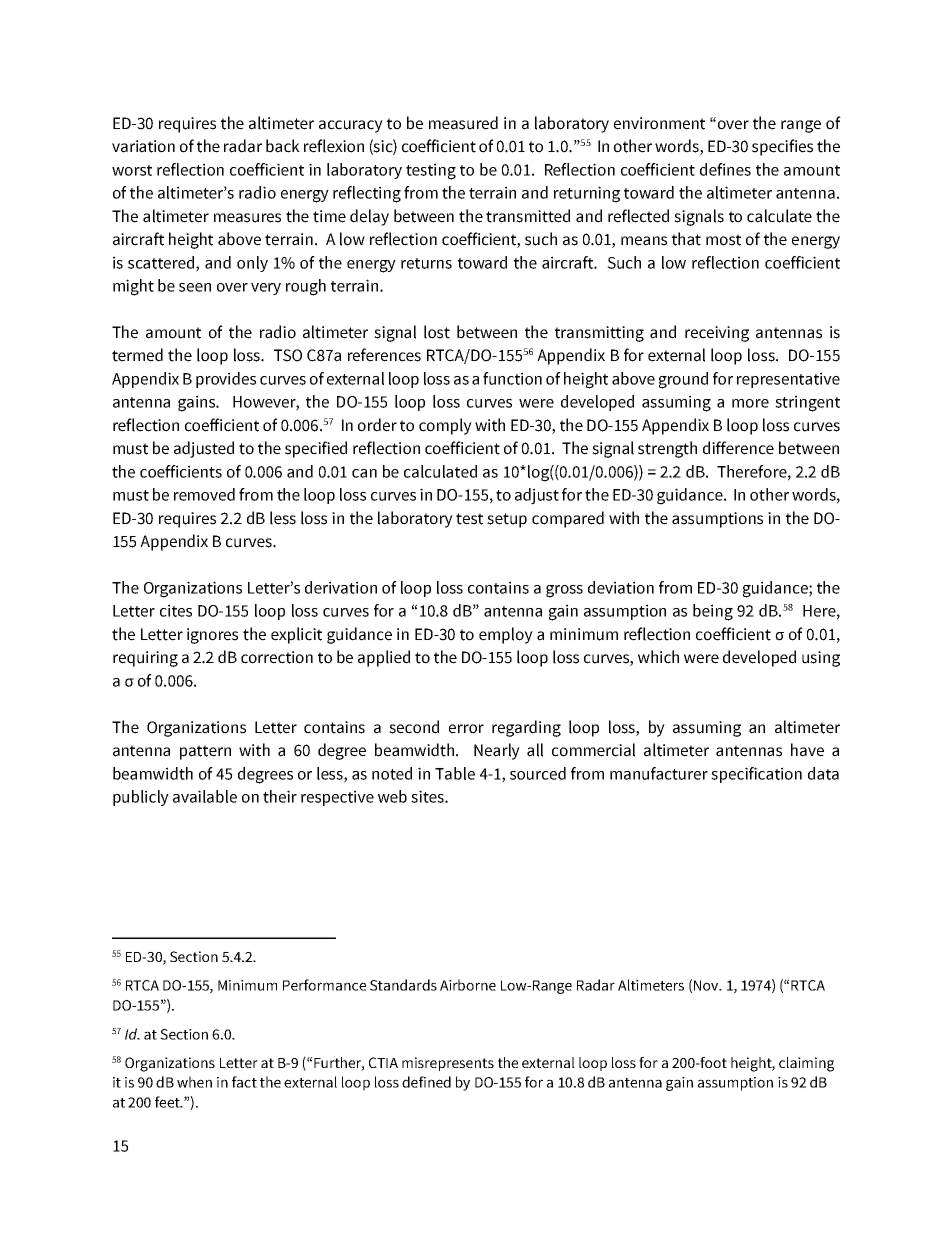 The height and width of the screenshot is (1233, 952). What do you see at coordinates (448, 1064) in the screenshot?
I see `misrepresents` at bounding box center [448, 1064].
